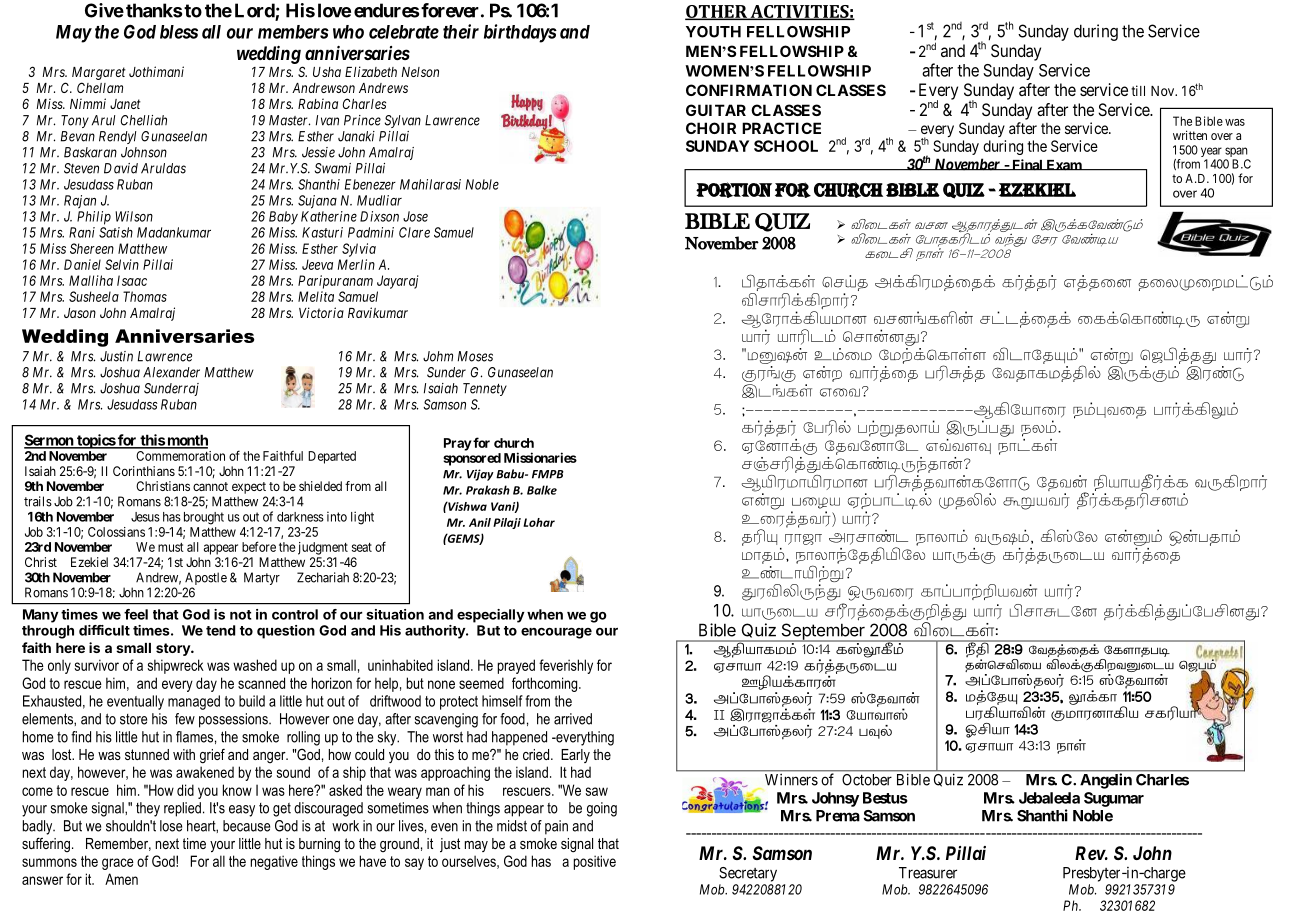 The height and width of the image is (924, 1308). I want to click on bless, so click(179, 32).
